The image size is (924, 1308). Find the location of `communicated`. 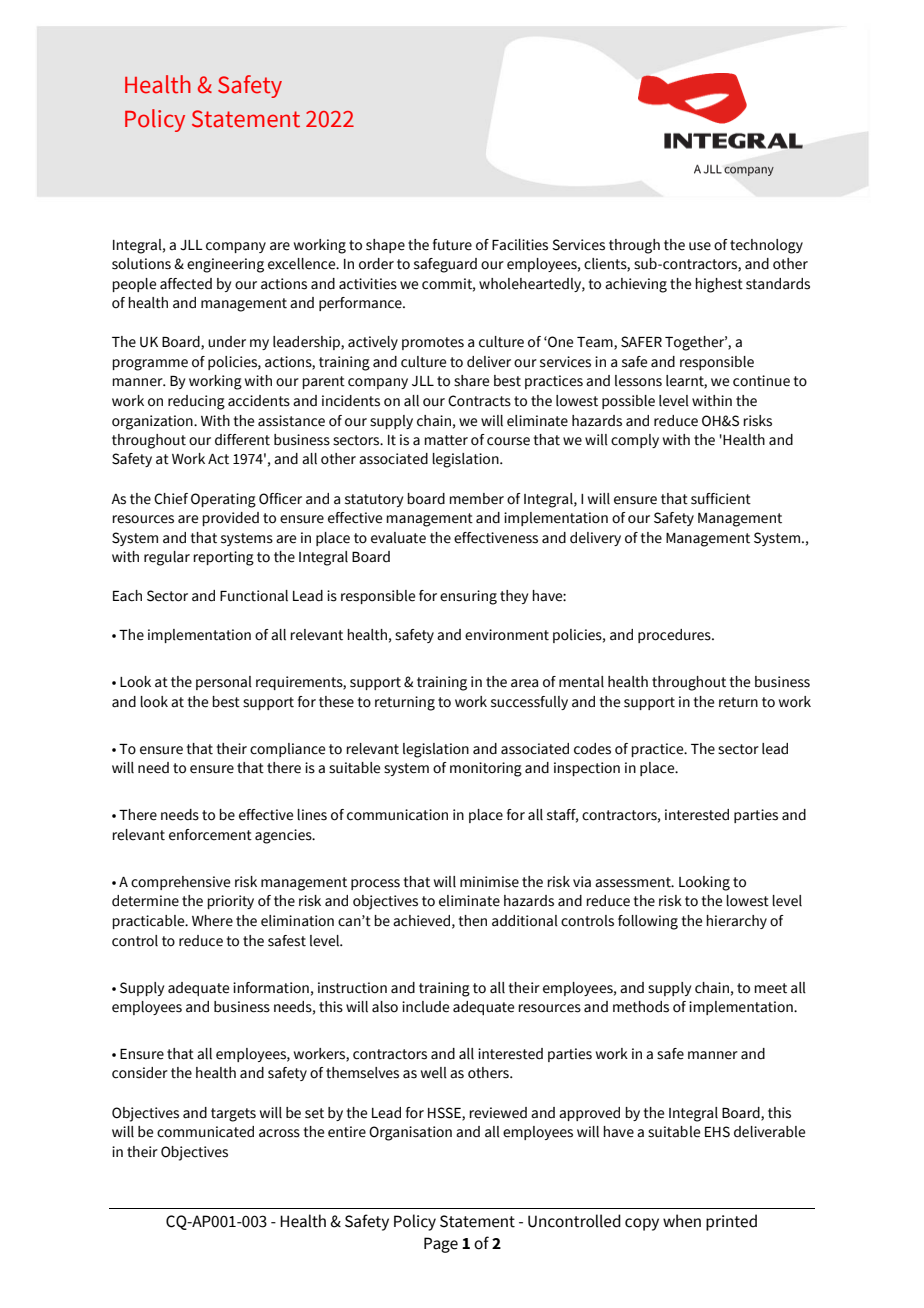

communicated is located at coordinates (205, 1132).
